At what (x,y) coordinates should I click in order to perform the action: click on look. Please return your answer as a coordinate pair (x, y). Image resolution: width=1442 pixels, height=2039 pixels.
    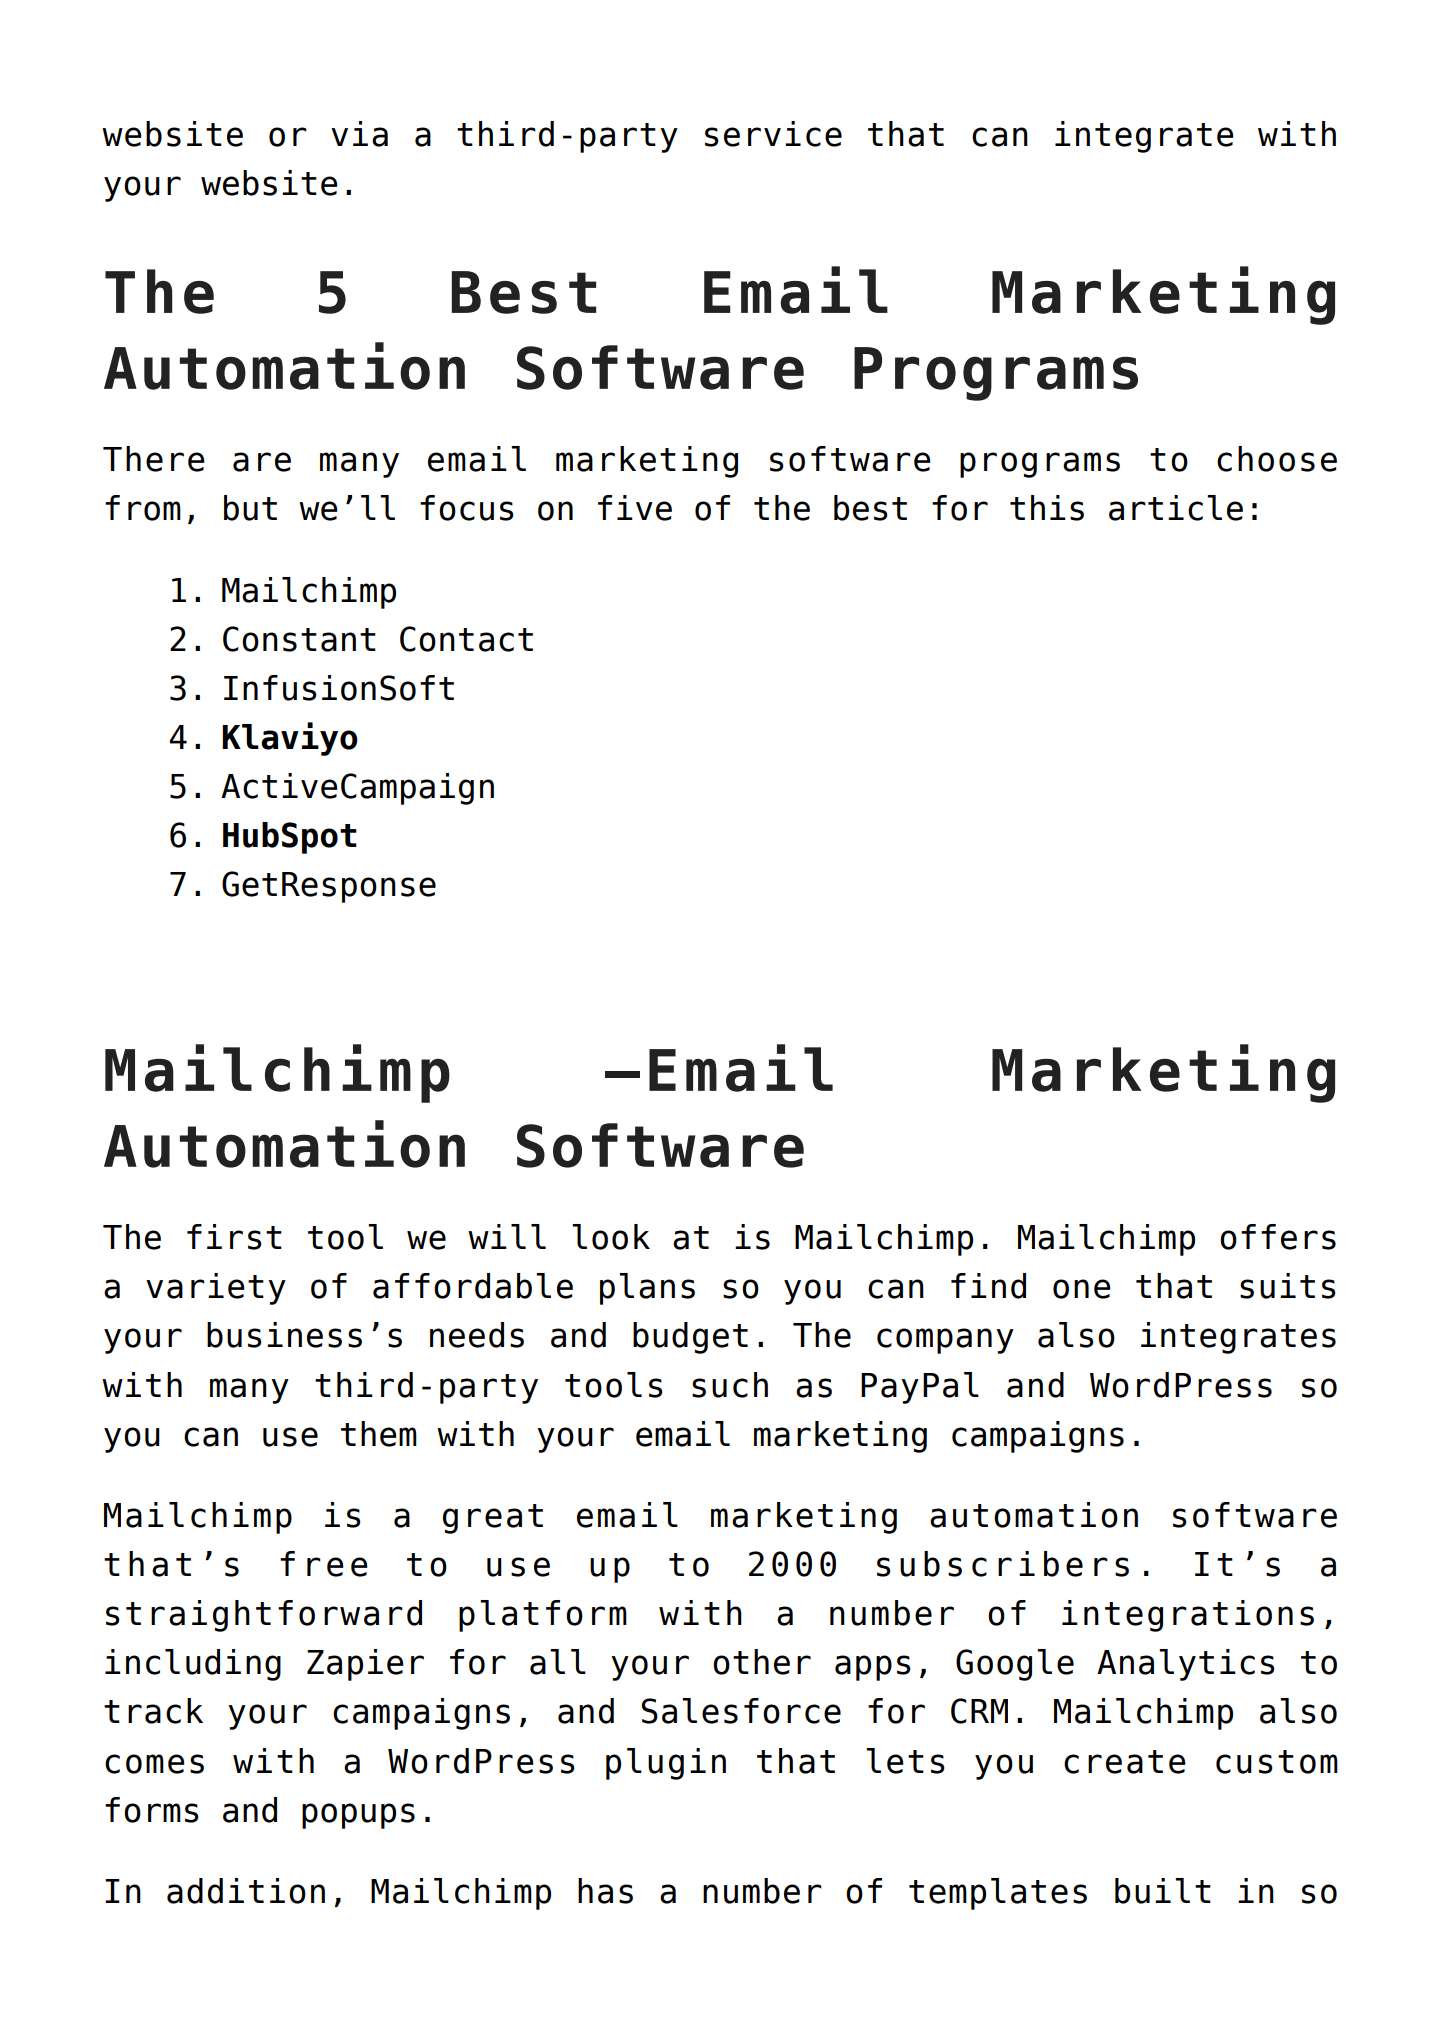
    Looking at the image, I should click on (611, 1237).
